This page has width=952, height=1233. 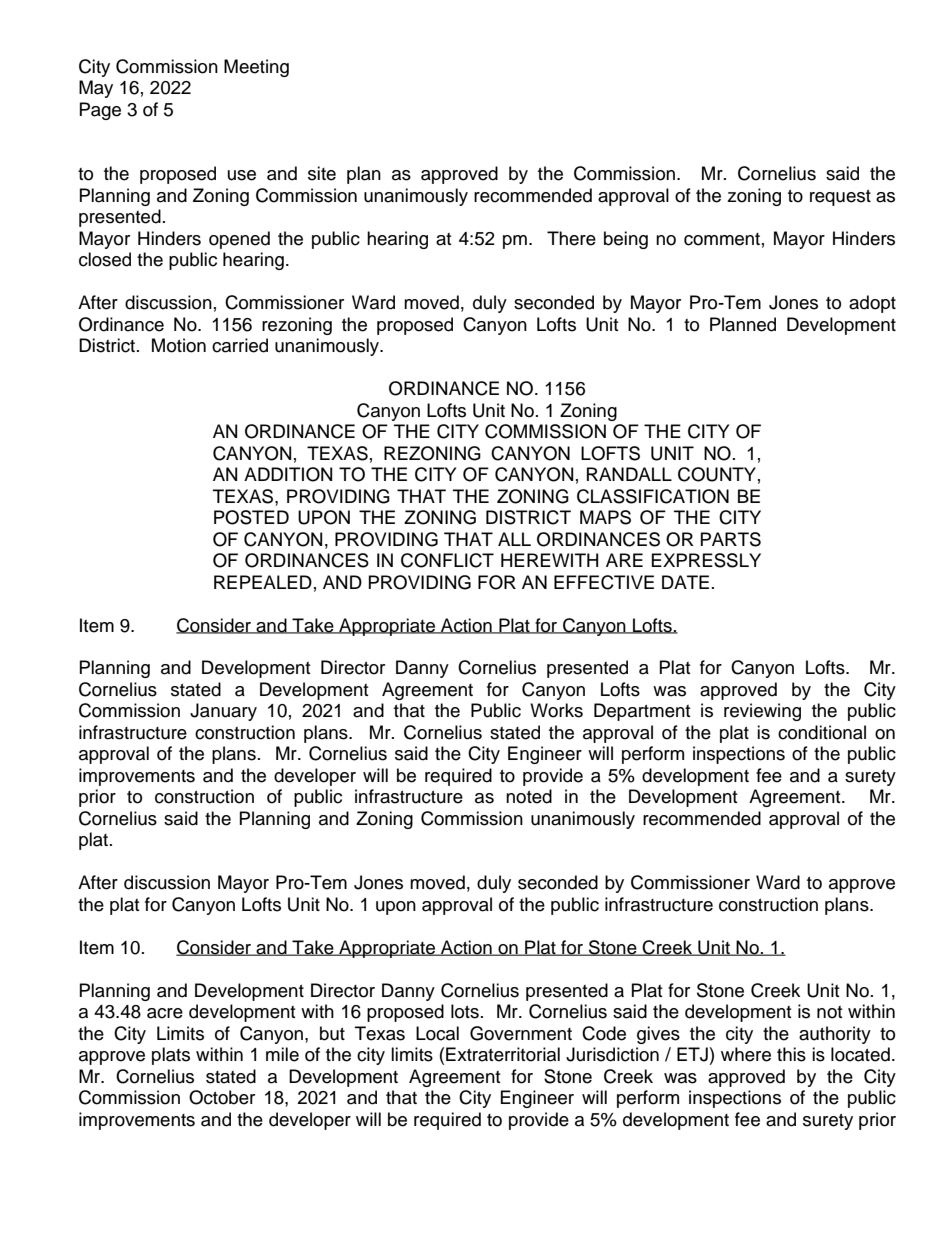 What do you see at coordinates (179, 345) in the page?
I see `Motion` at bounding box center [179, 345].
